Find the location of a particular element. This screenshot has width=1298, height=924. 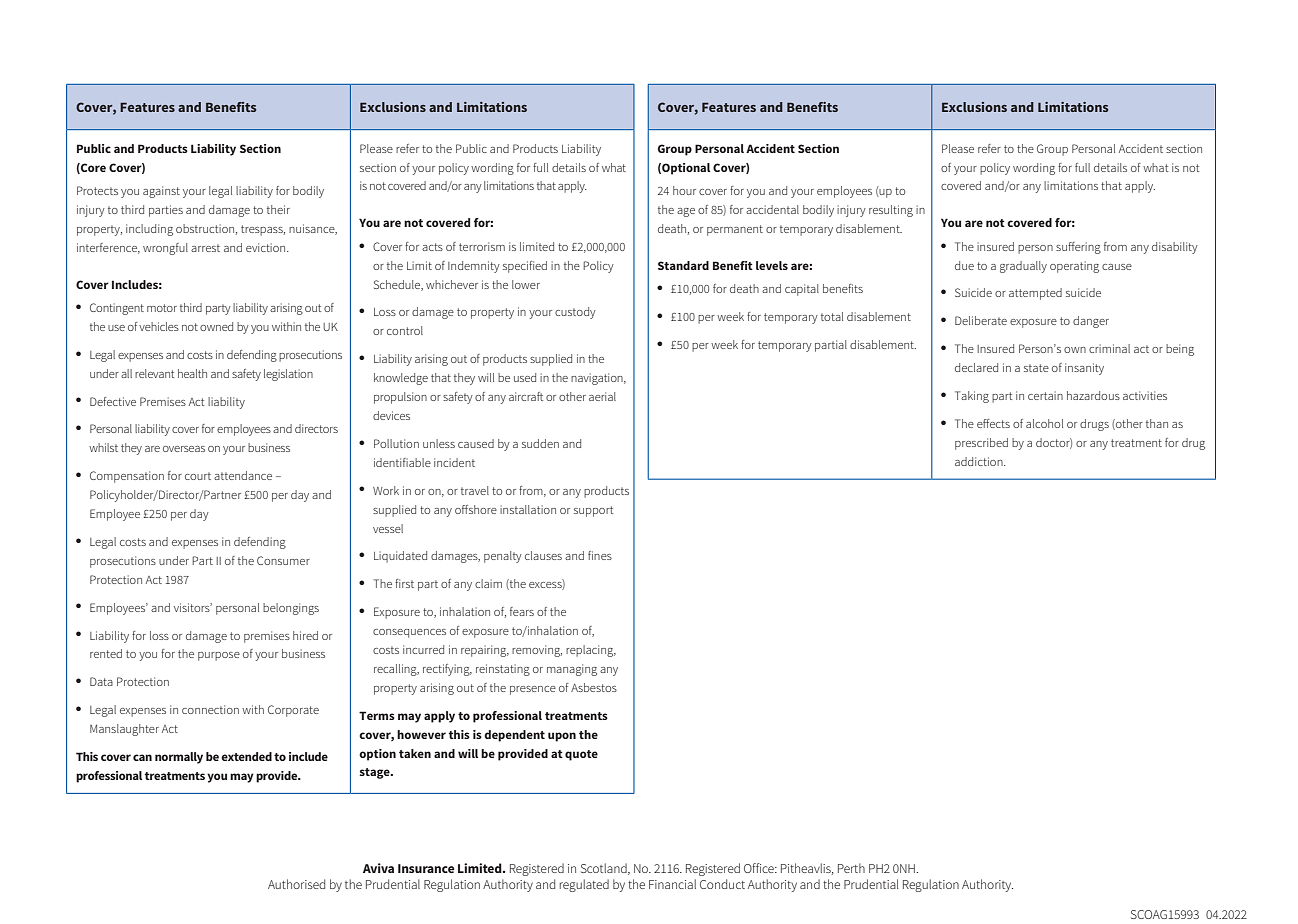

Perth is located at coordinates (851, 868).
